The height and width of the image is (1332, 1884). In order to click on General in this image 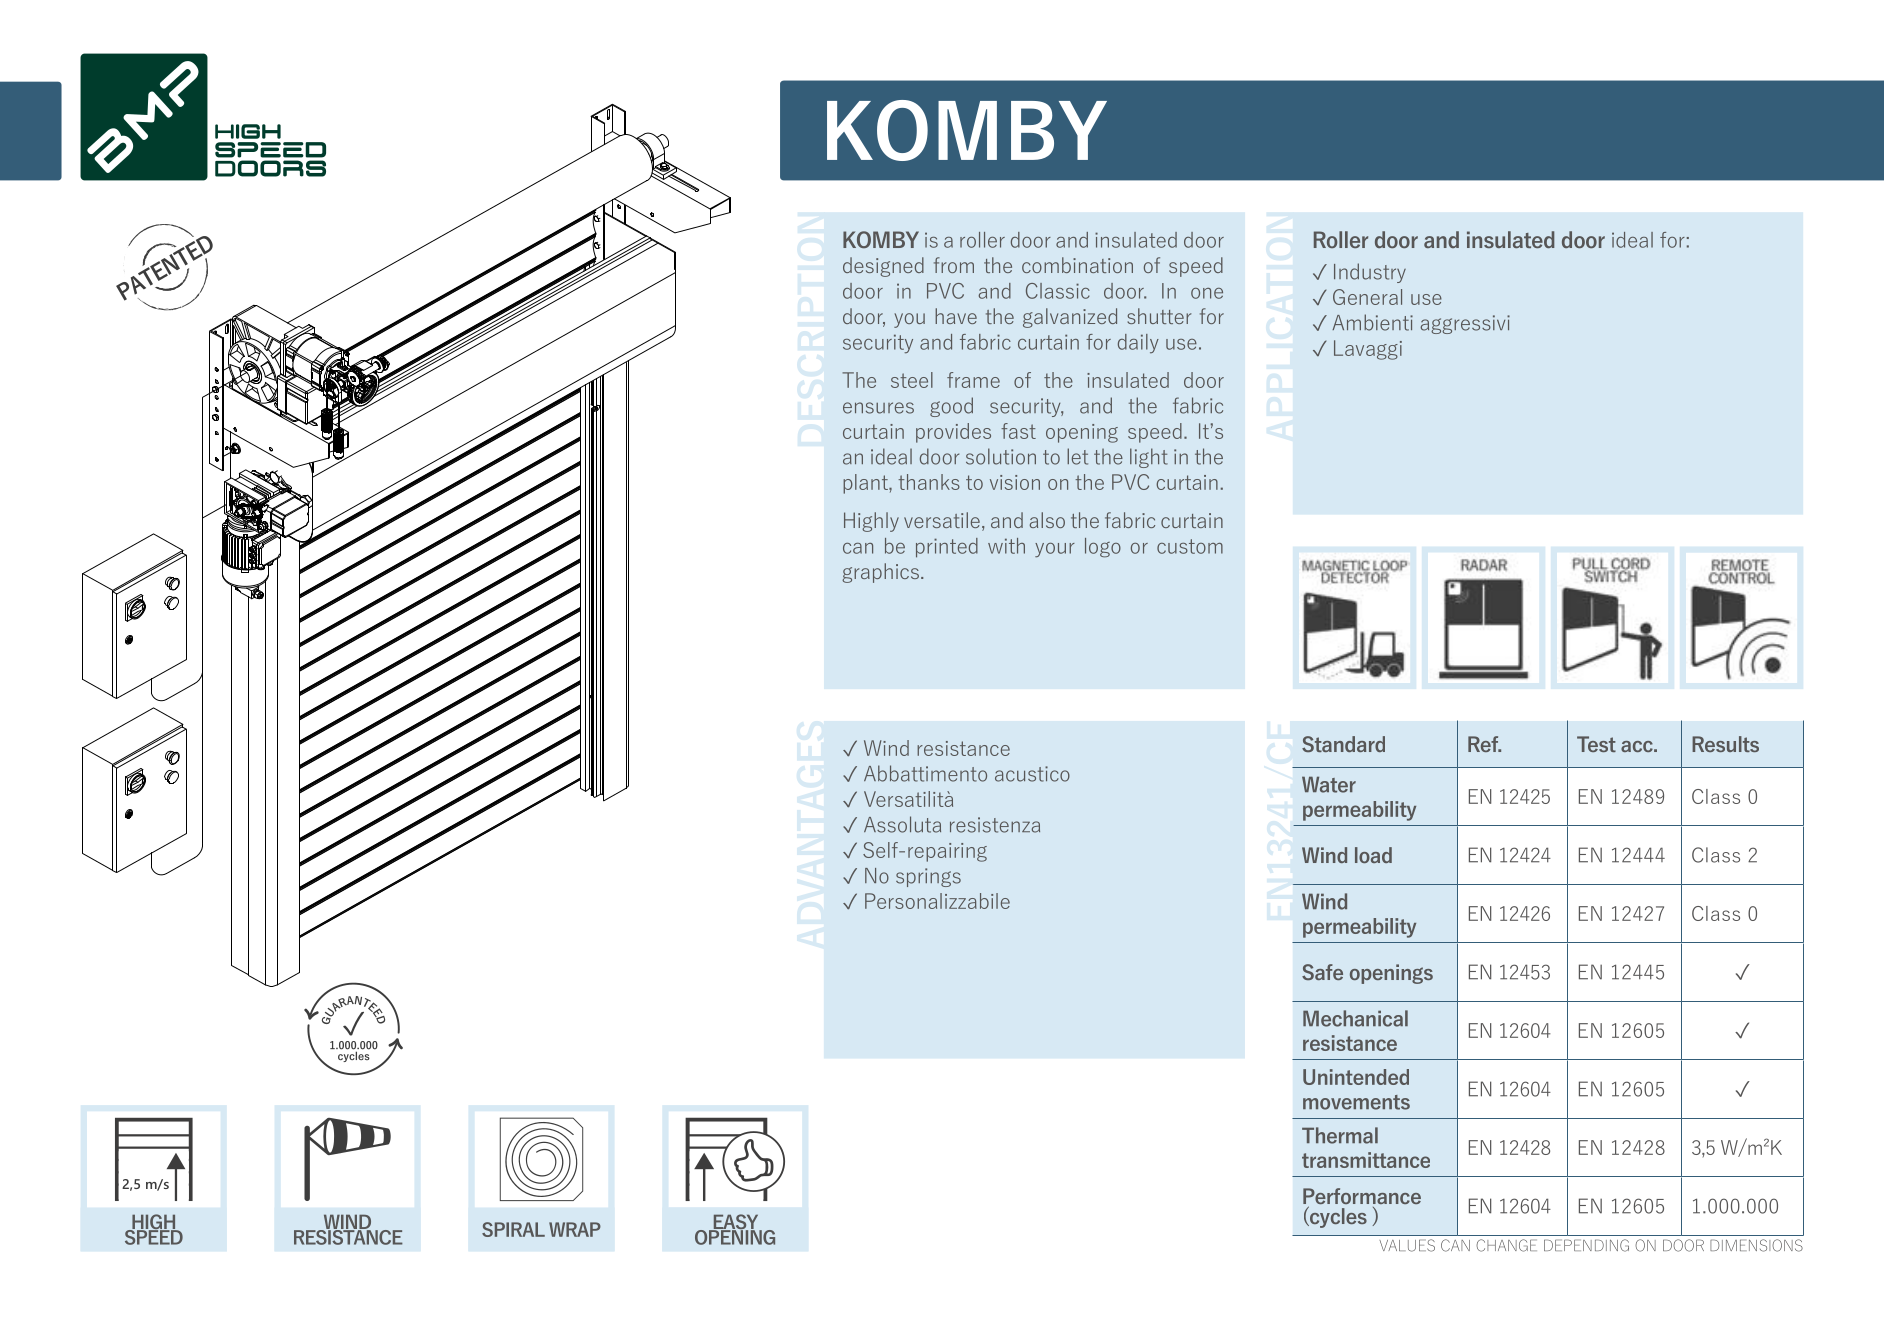, I will do `click(1367, 297)`.
